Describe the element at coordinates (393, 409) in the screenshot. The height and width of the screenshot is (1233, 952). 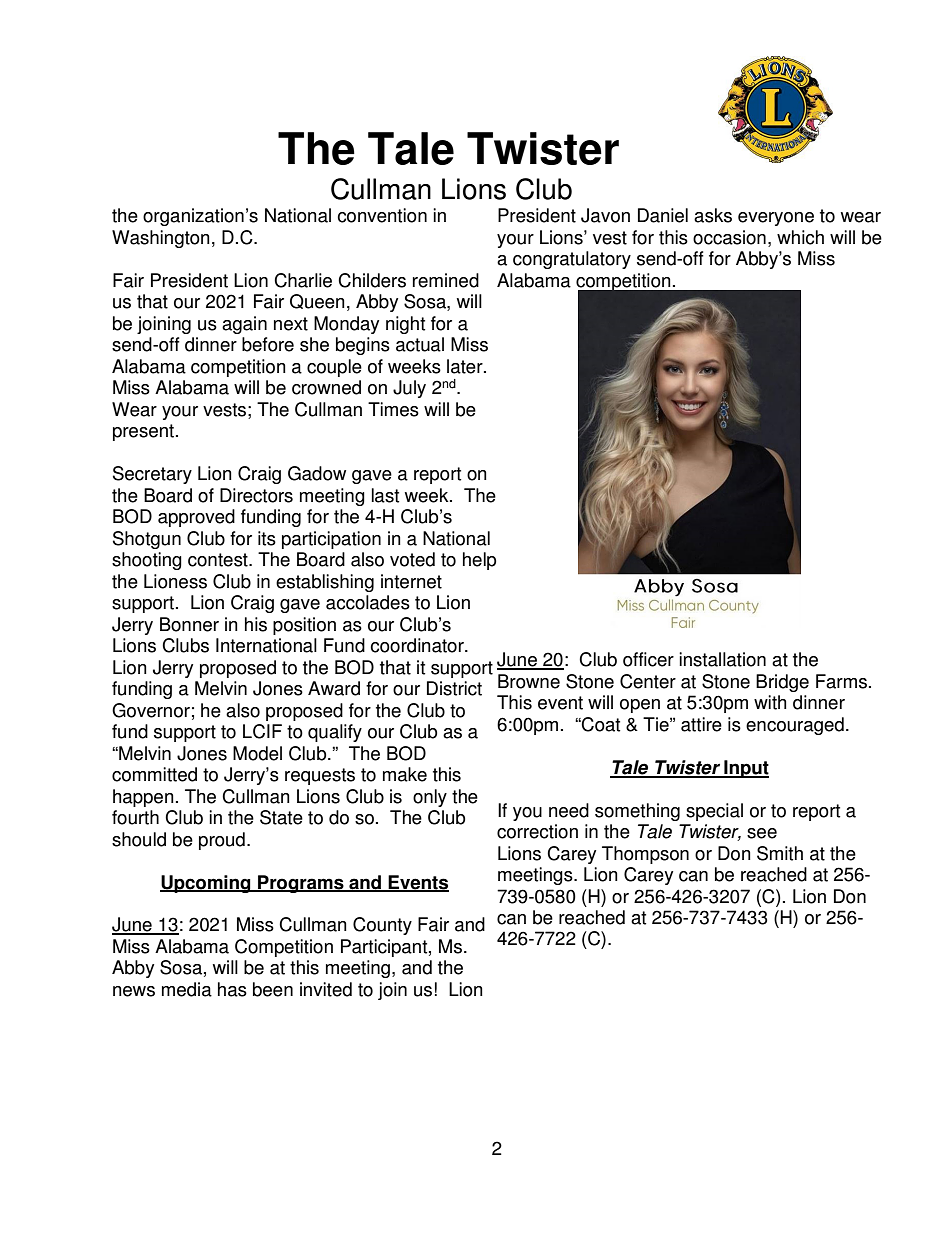
I see `Times` at that location.
